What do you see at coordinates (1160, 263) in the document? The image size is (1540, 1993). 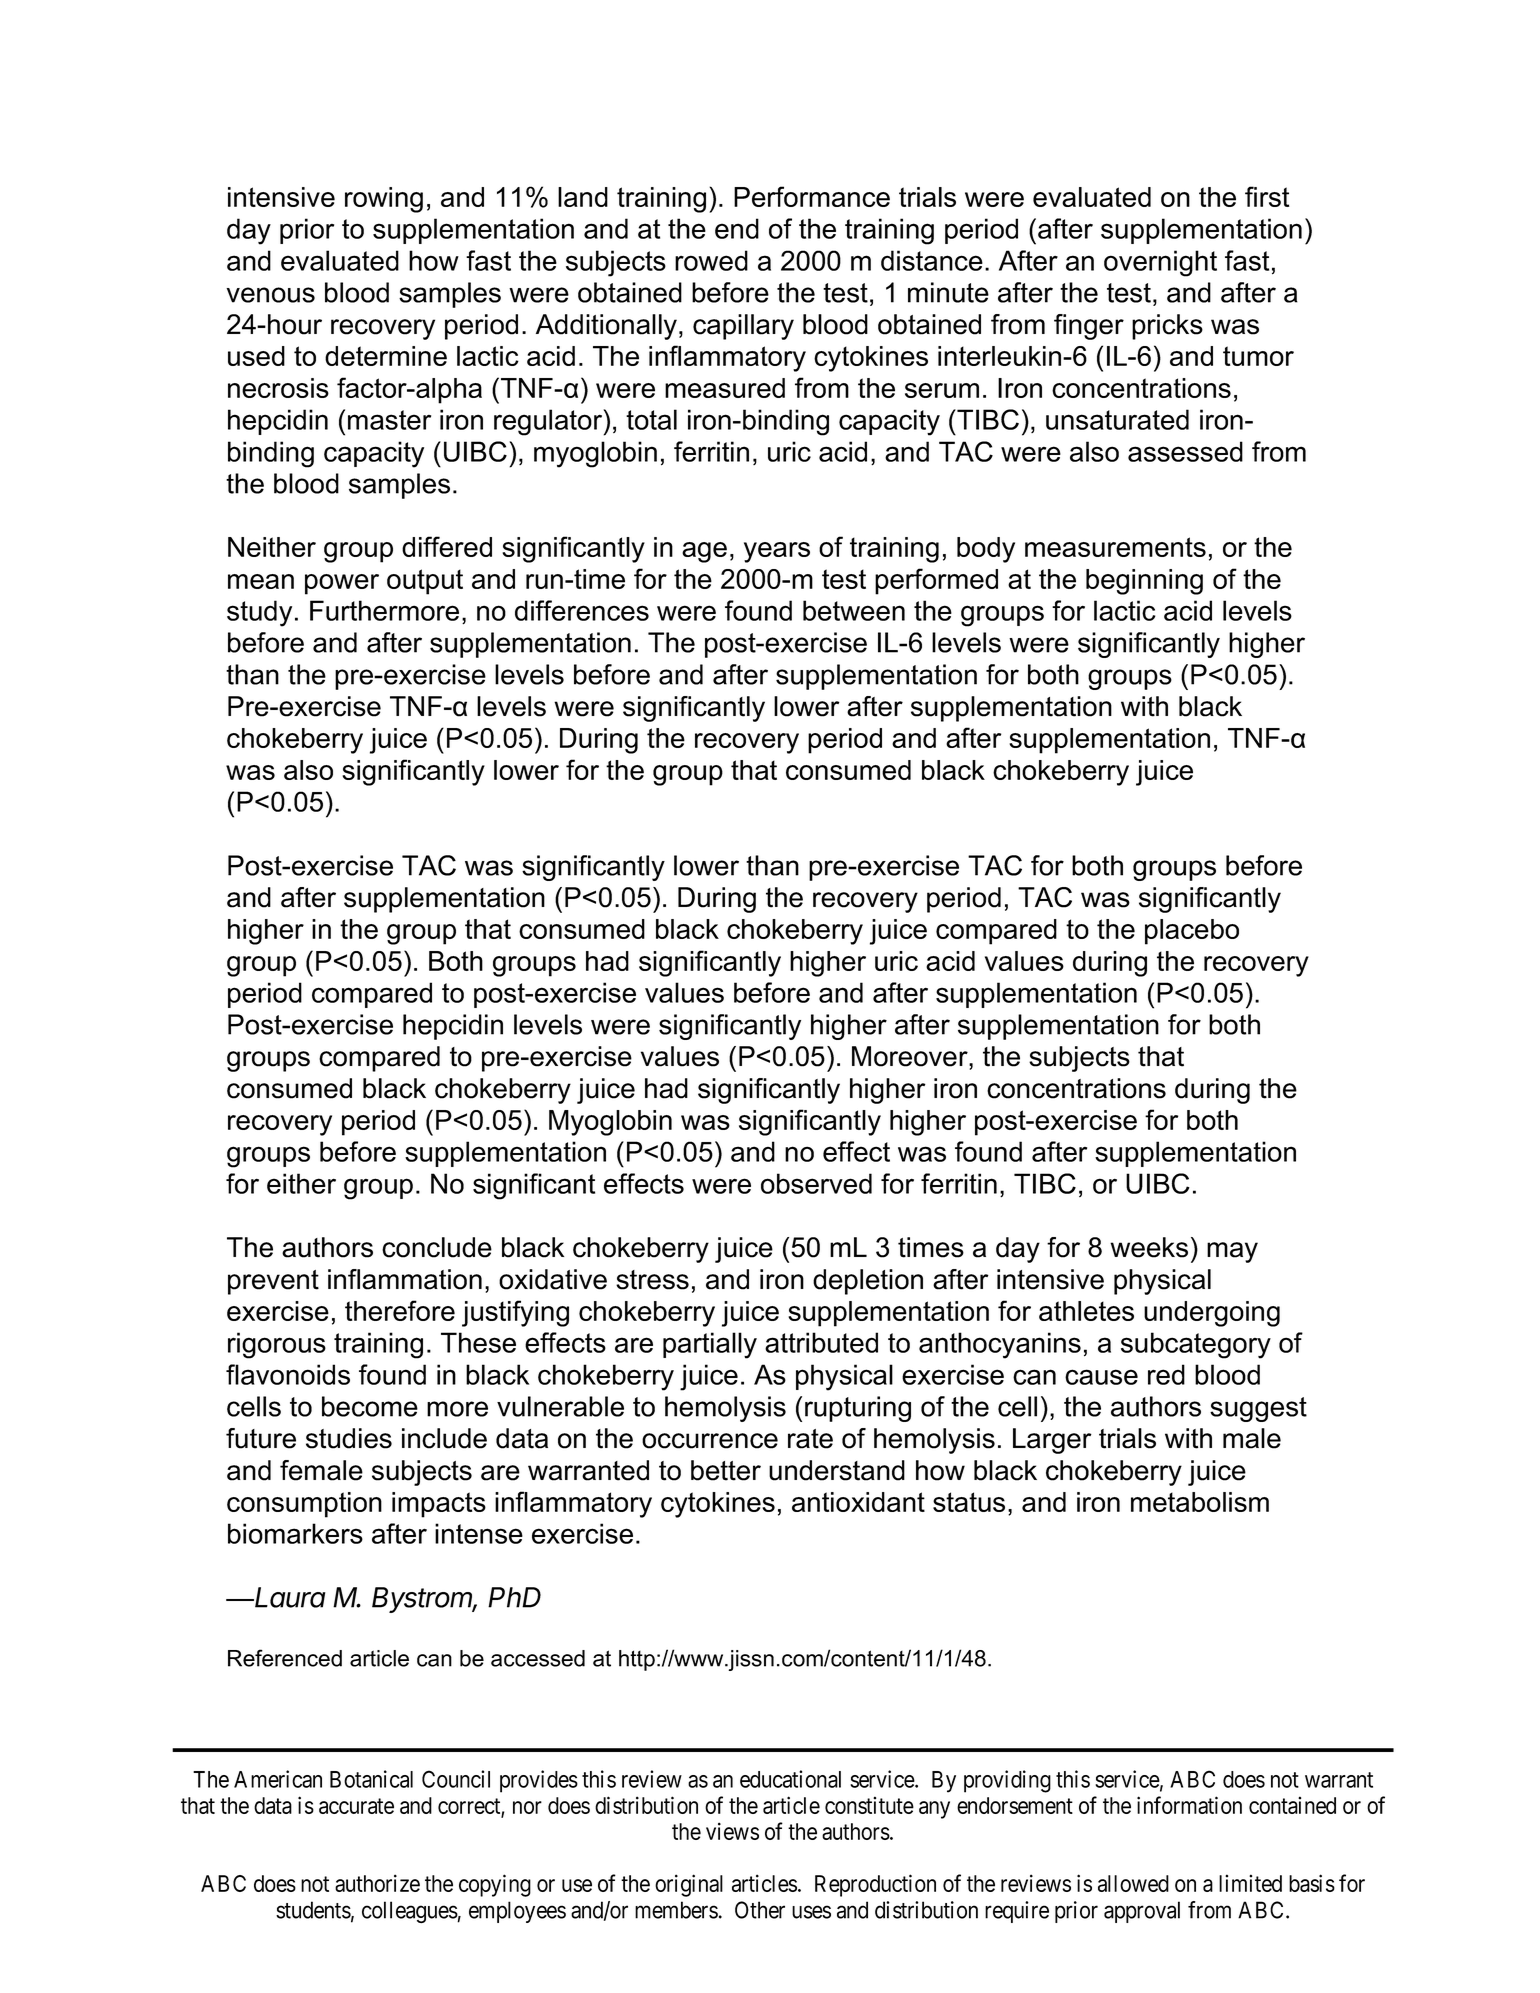 I see `overnight` at bounding box center [1160, 263].
